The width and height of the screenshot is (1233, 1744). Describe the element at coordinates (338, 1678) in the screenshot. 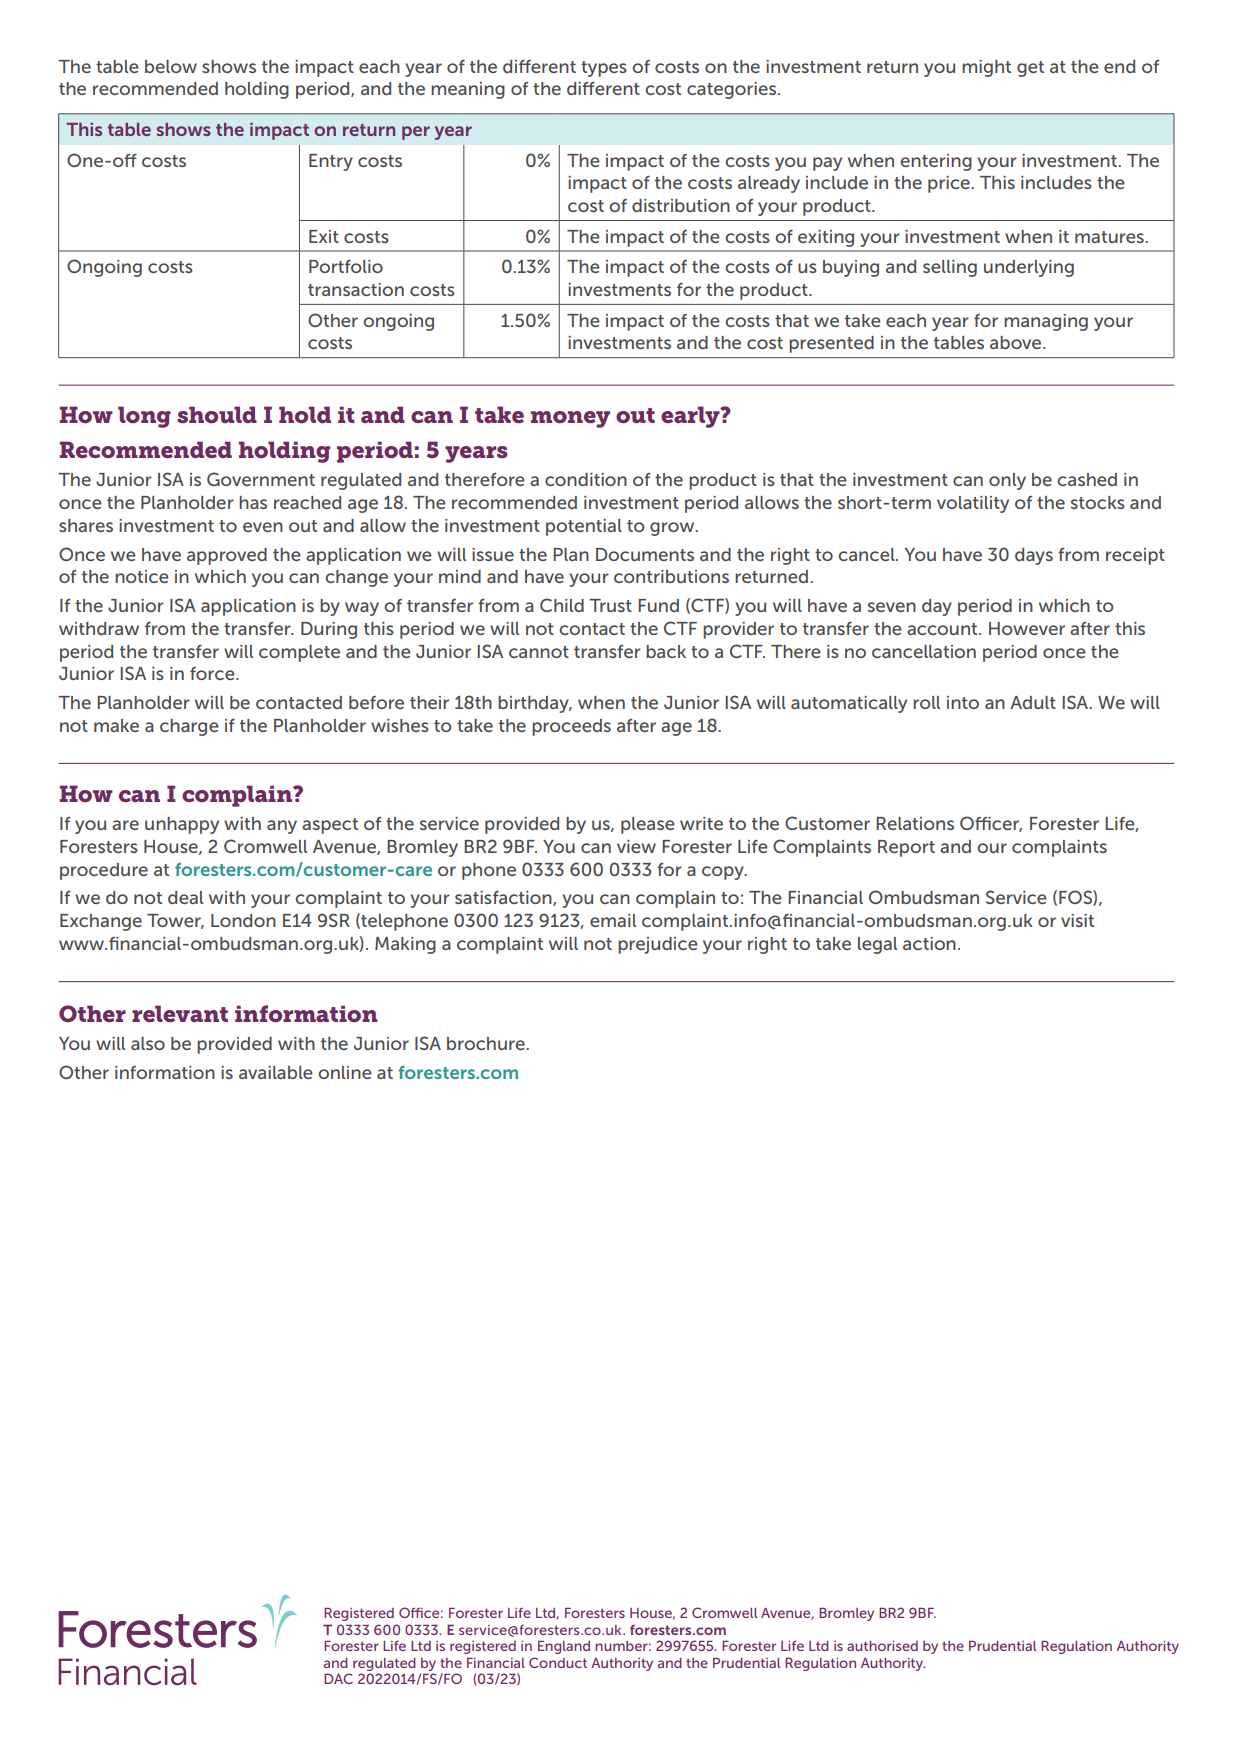

I see `DAC` at that location.
